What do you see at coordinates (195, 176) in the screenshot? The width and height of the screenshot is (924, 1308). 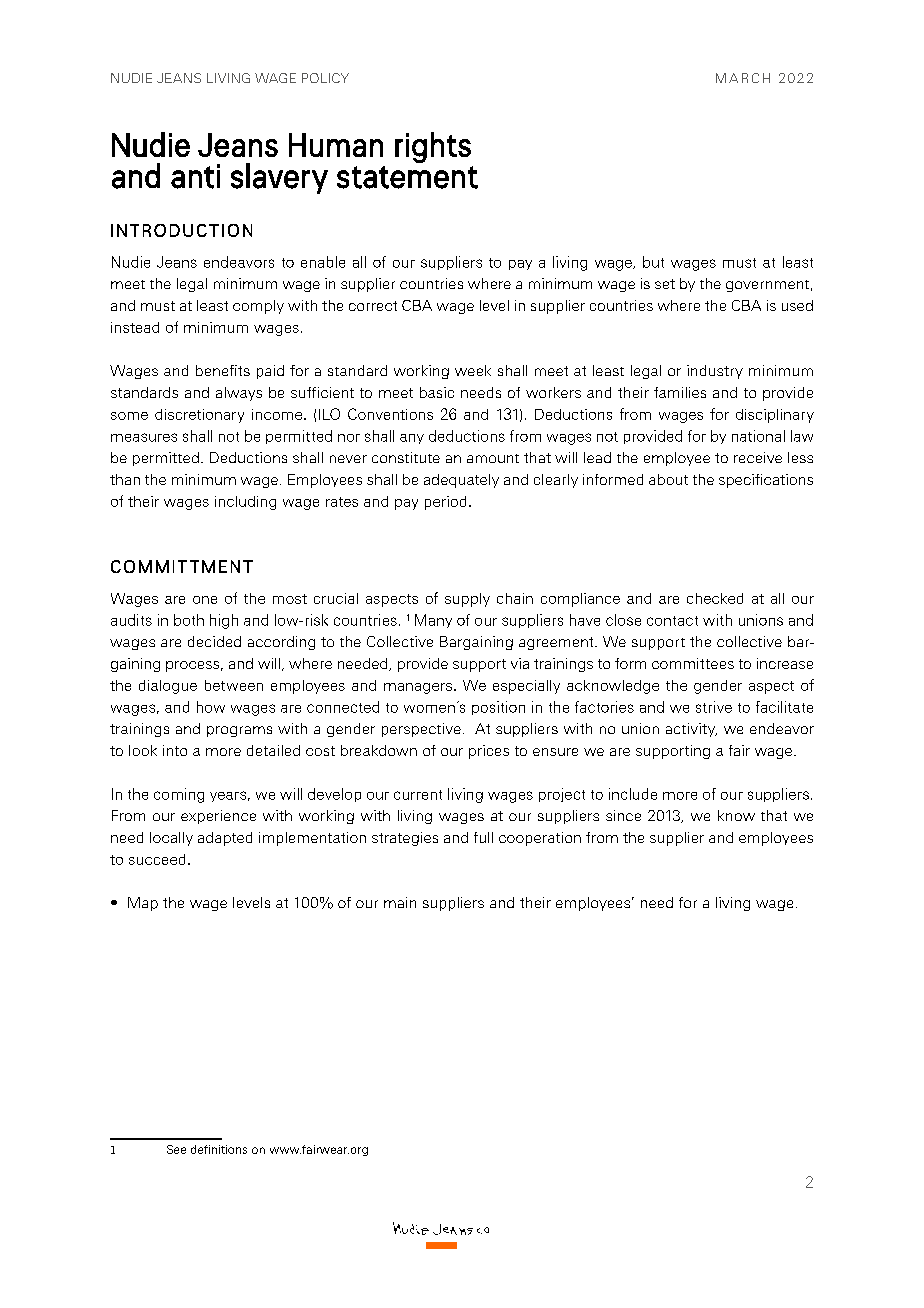 I see `anti` at bounding box center [195, 176].
